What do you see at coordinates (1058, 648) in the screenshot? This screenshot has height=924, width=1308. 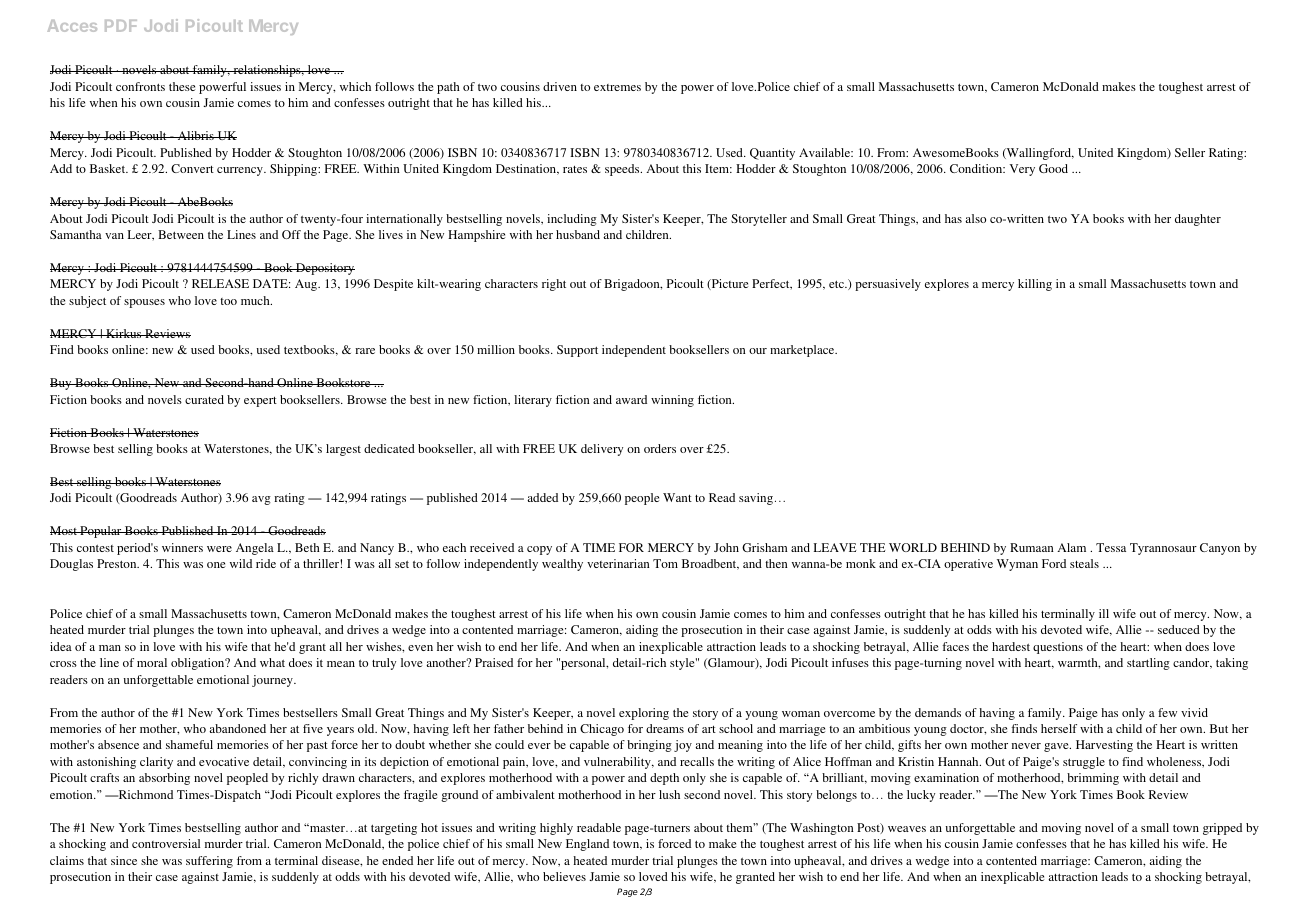 I see `questions` at bounding box center [1058, 648].
